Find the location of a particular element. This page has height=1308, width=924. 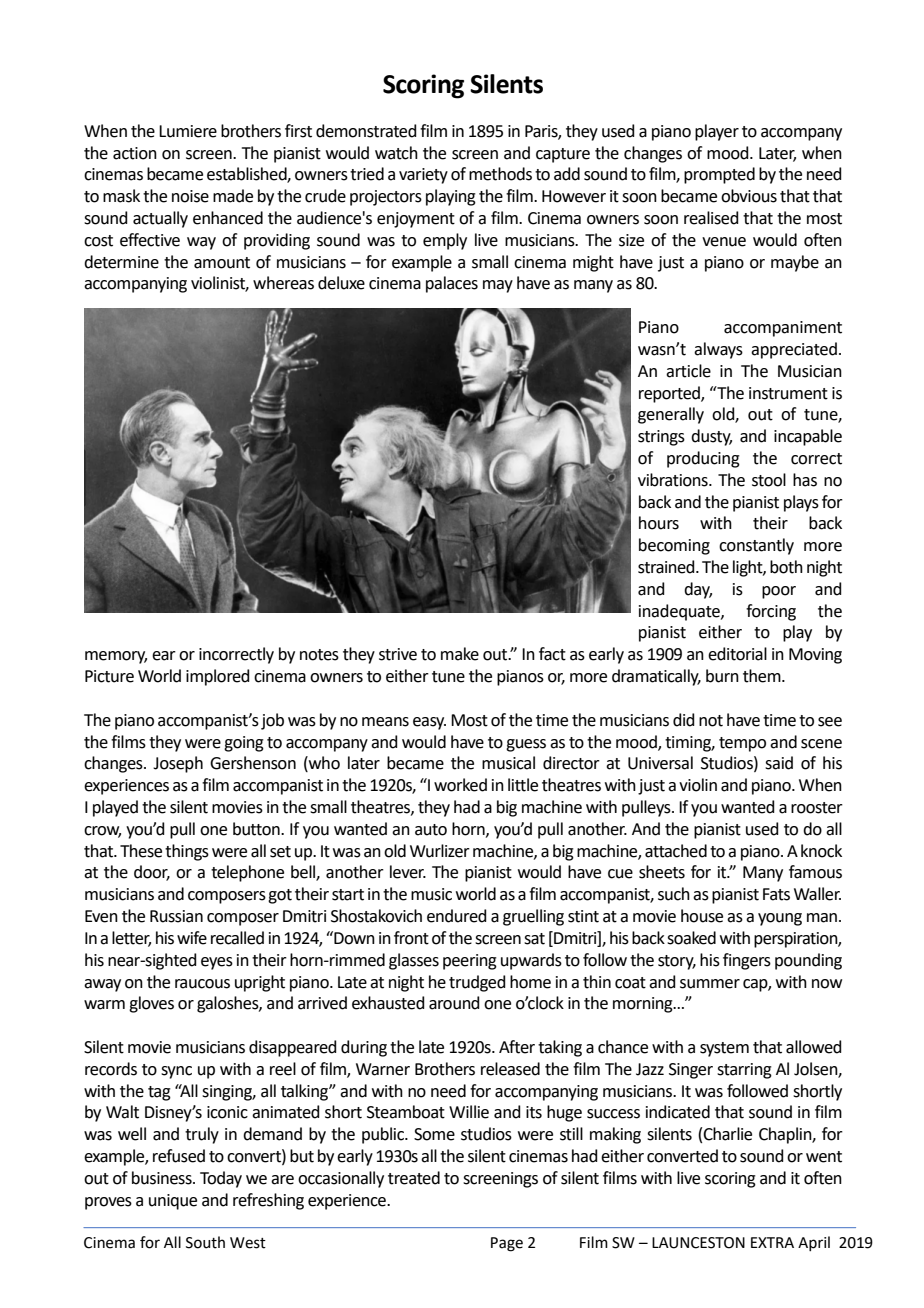

implored is located at coordinates (218, 677).
